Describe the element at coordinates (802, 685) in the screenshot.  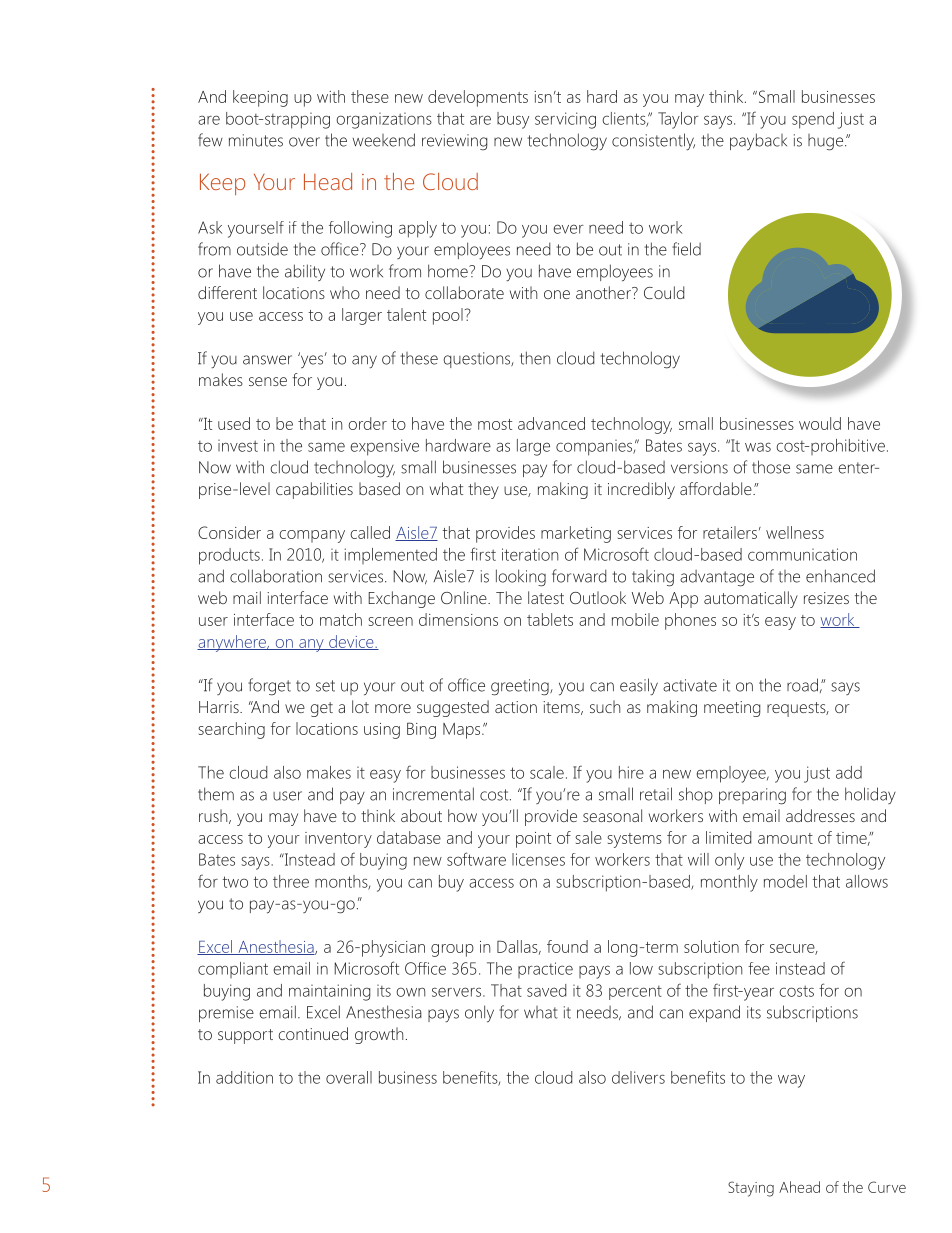
I see `road` at that location.
